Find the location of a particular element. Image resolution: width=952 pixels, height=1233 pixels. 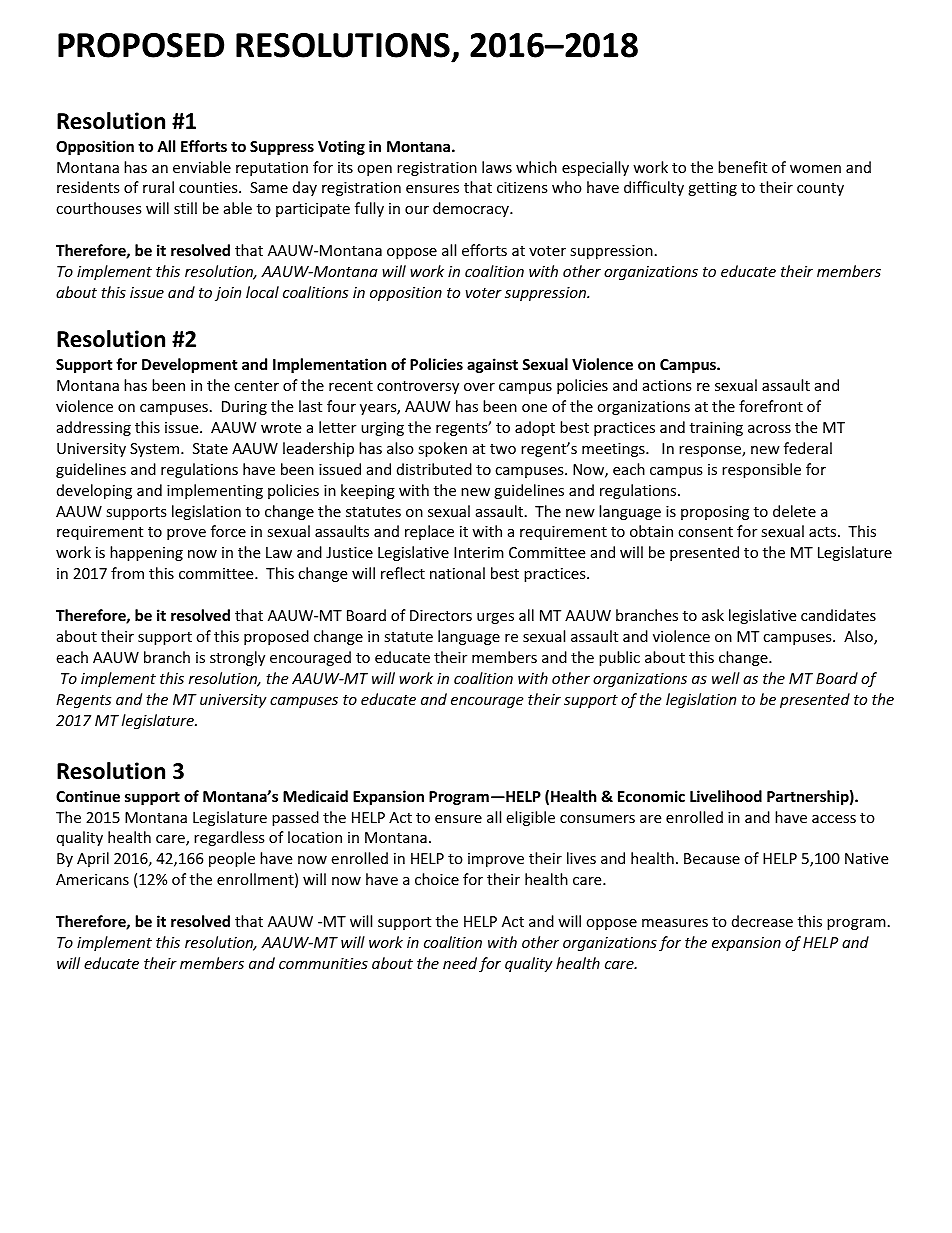

laws is located at coordinates (497, 167).
